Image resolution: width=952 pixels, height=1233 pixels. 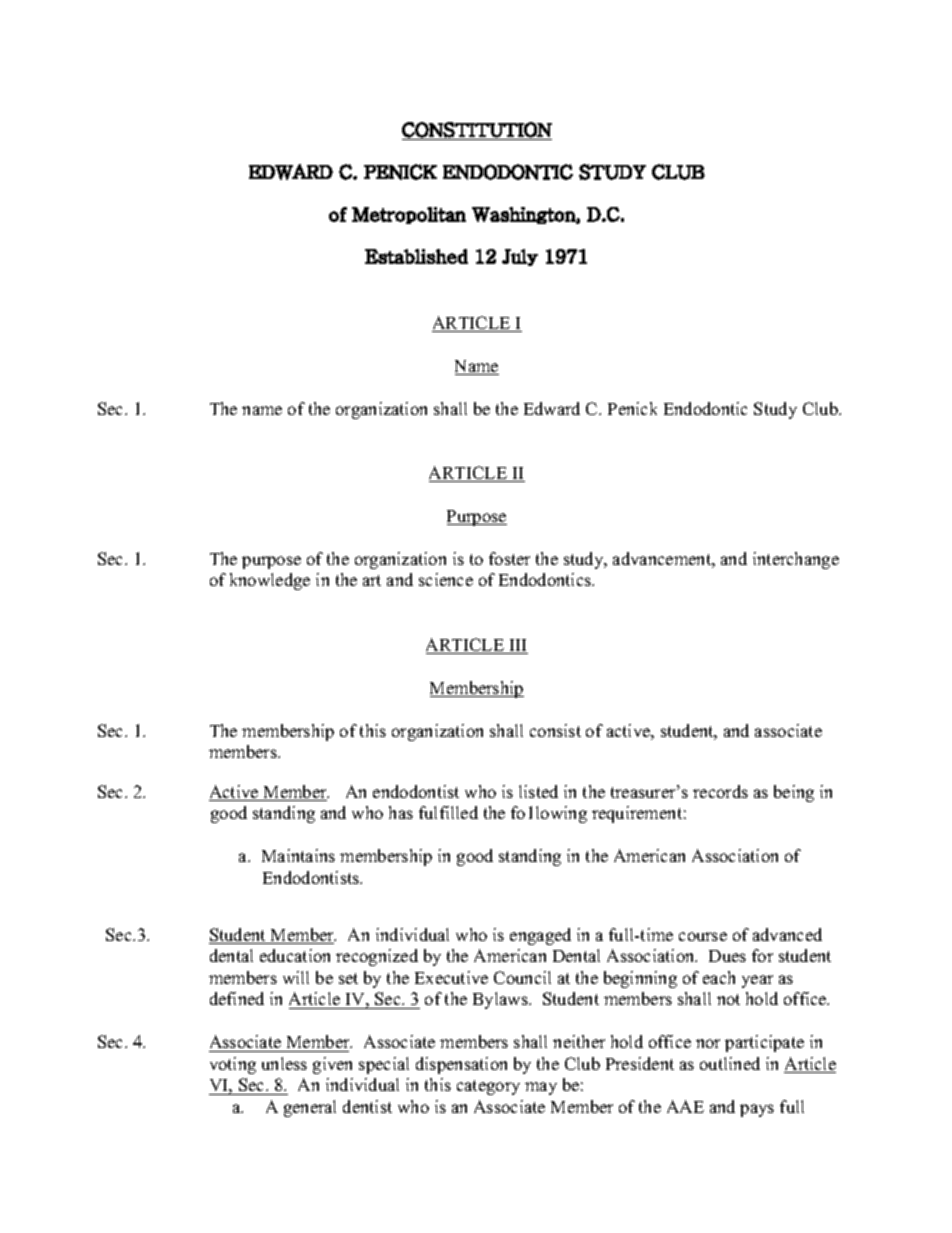 What do you see at coordinates (477, 130) in the screenshot?
I see `CONSTITUTION` at bounding box center [477, 130].
